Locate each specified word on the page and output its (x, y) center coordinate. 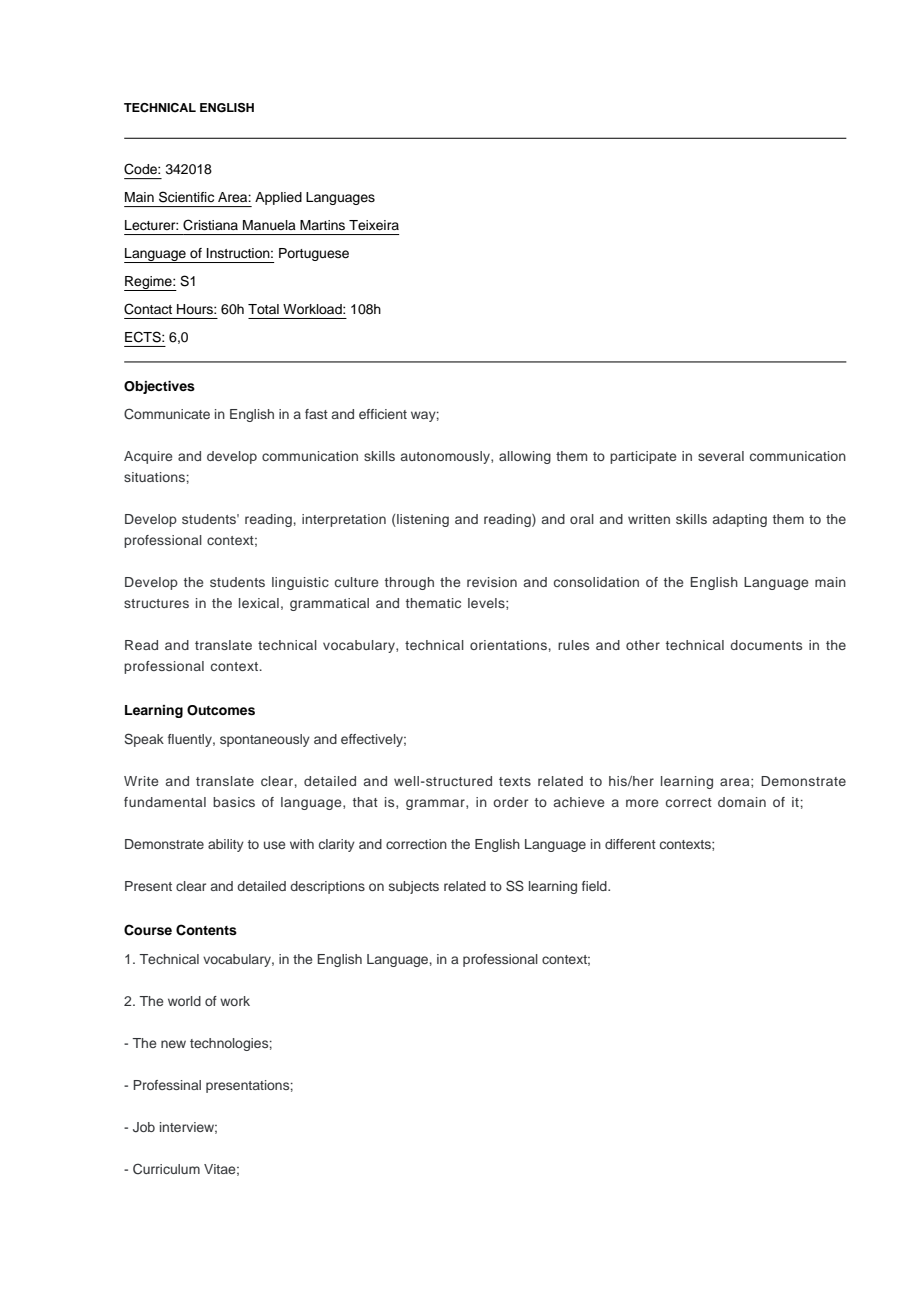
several (721, 456)
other (643, 645)
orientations (508, 645)
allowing (525, 457)
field (595, 886)
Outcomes (221, 710)
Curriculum (166, 1169)
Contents (206, 930)
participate (643, 457)
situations (154, 477)
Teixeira (374, 225)
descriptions (327, 887)
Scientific (186, 197)
